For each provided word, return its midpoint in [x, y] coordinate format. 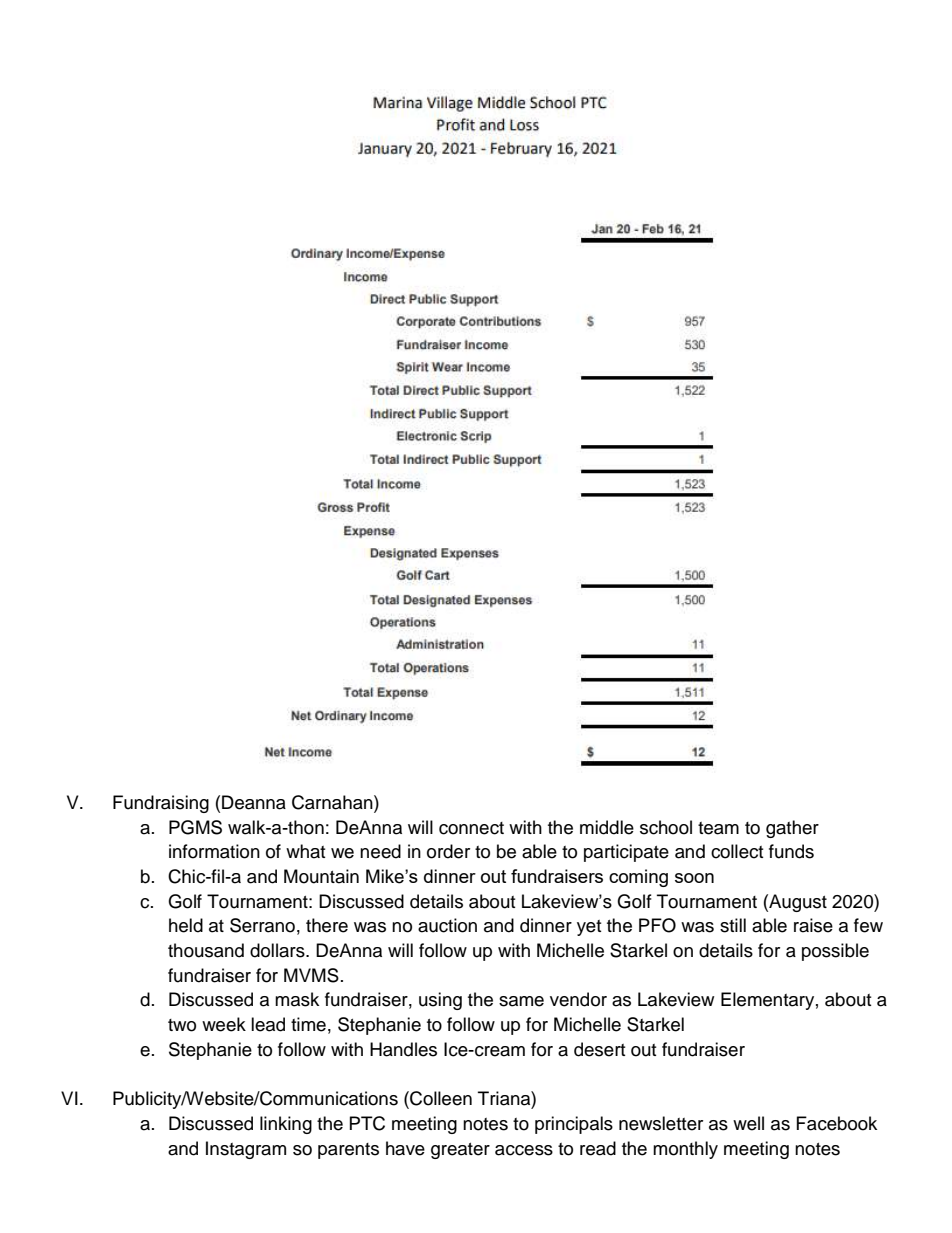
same [521, 1001]
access [524, 1150]
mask [297, 999]
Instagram [246, 1150]
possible [835, 952]
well [748, 1123]
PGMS [195, 827]
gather [792, 829]
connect [471, 828]
